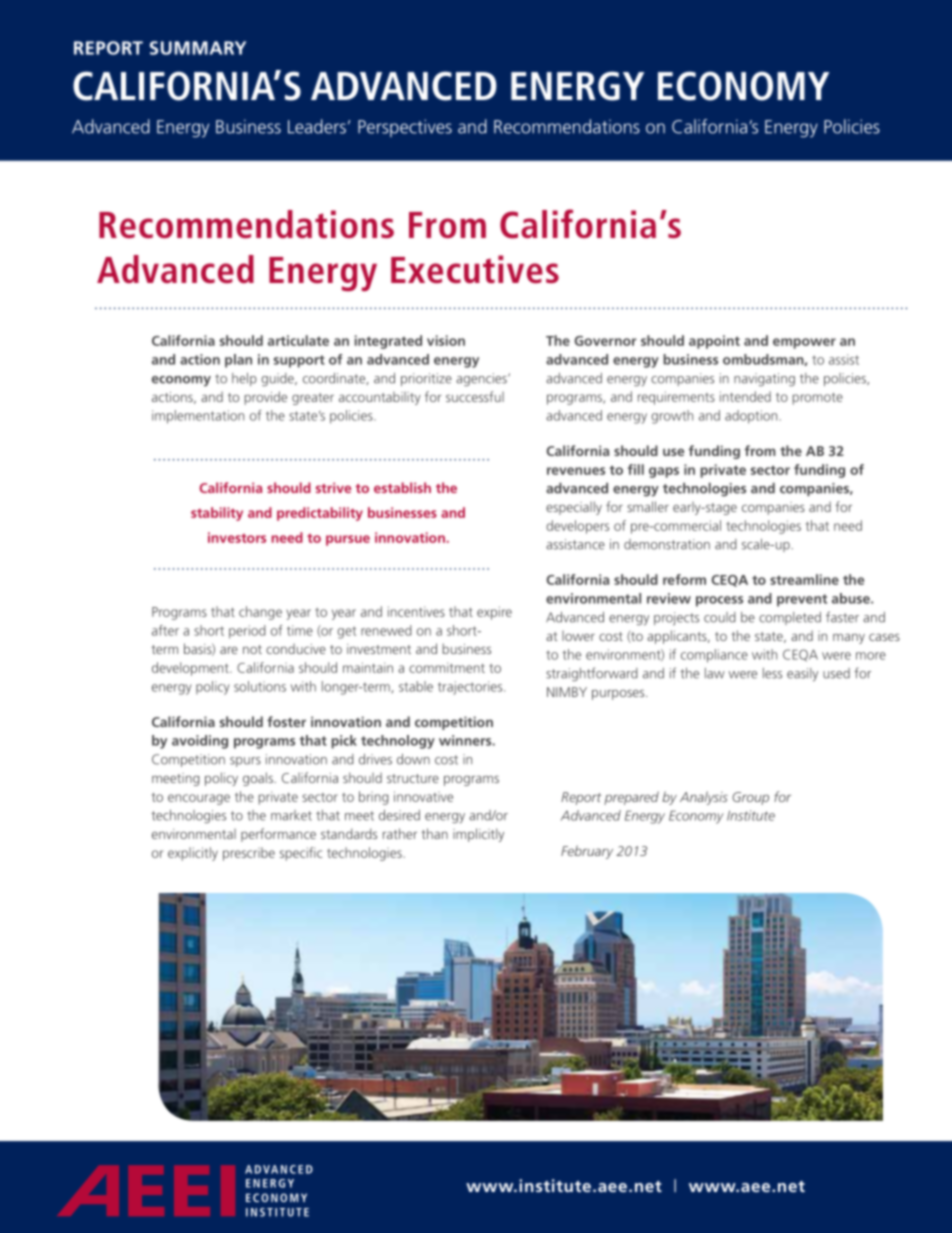 This screenshot has width=952, height=1233. I want to click on articulate, so click(298, 340).
